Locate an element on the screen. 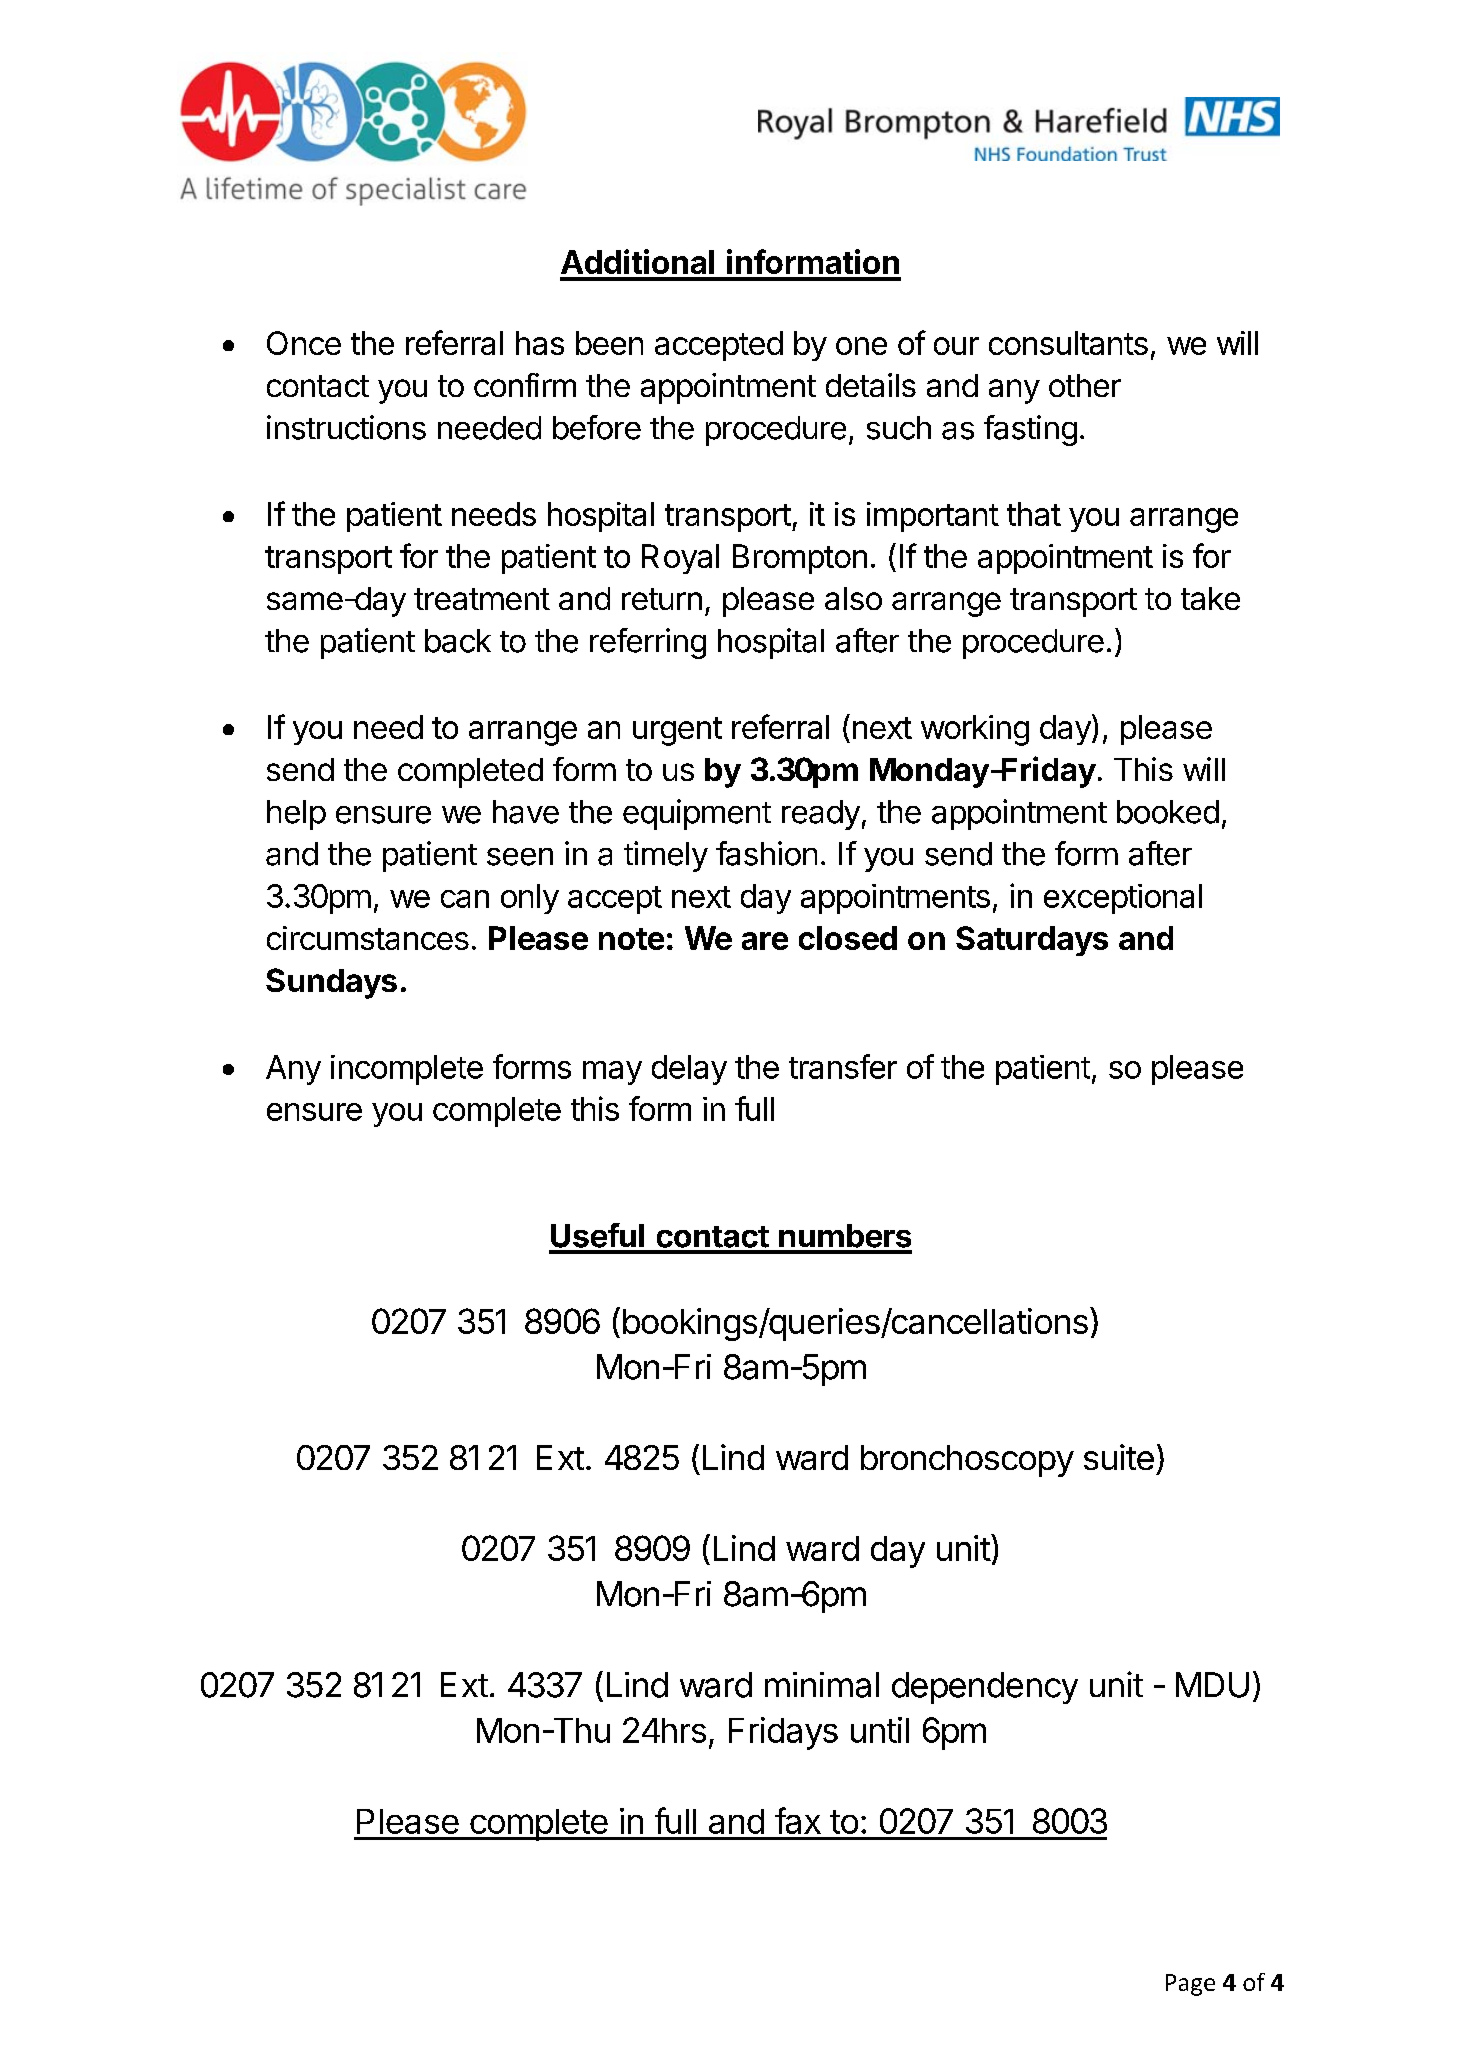  other is located at coordinates (1085, 385).
